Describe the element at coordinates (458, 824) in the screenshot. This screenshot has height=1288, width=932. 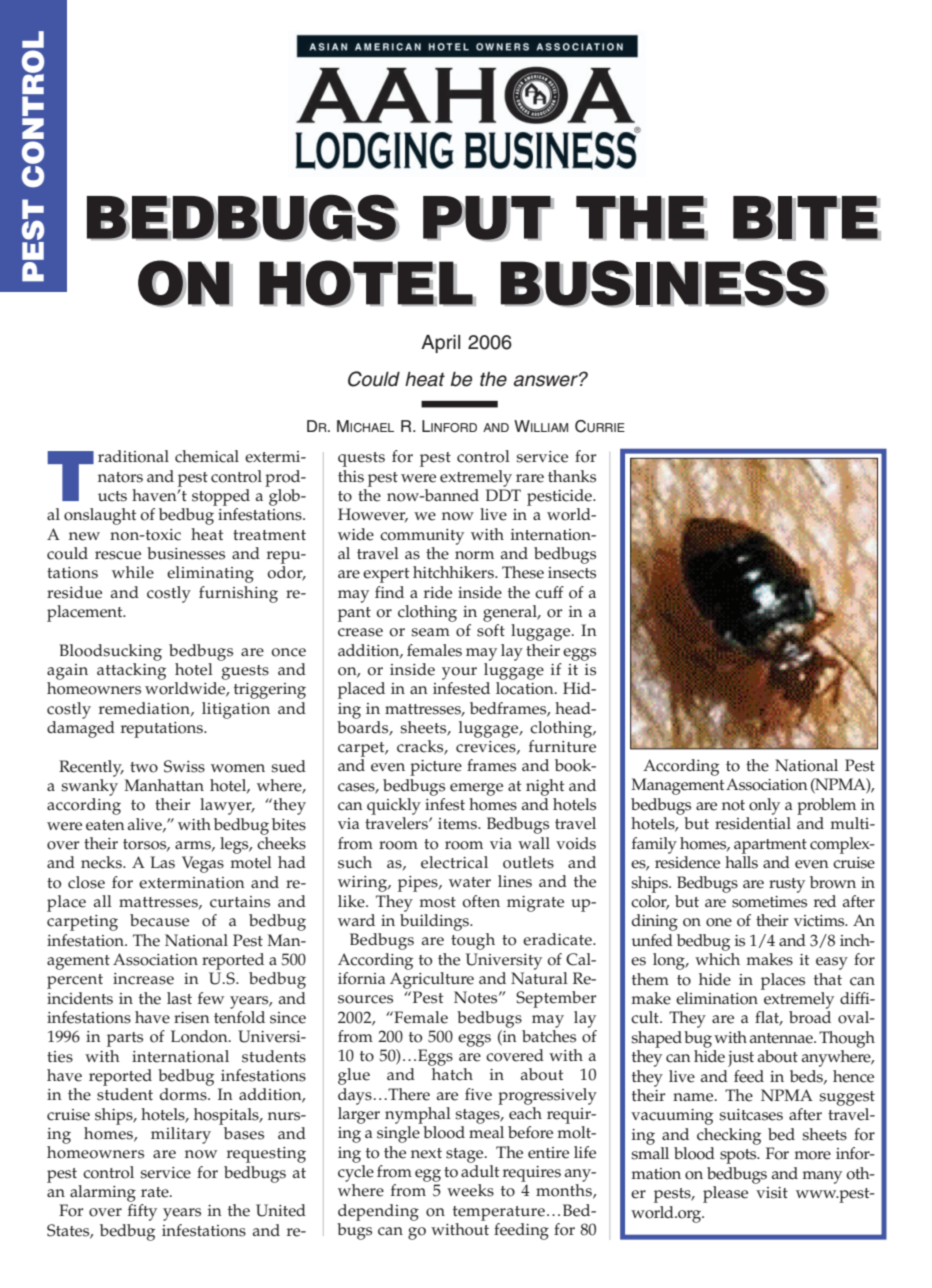
I see `items` at that location.
